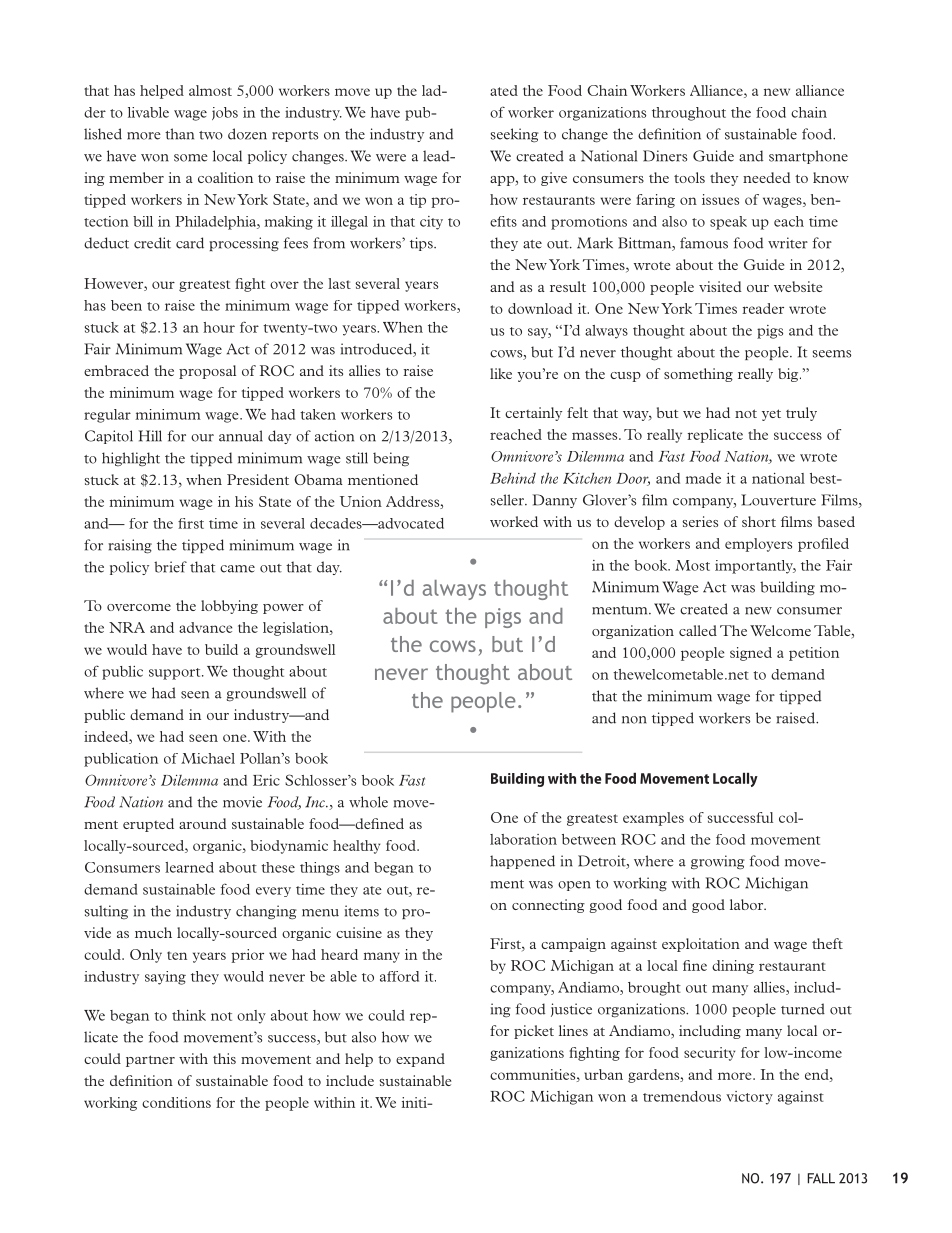 This screenshot has height=1233, width=952. Describe the element at coordinates (751, 654) in the screenshot. I see `signed` at that location.
